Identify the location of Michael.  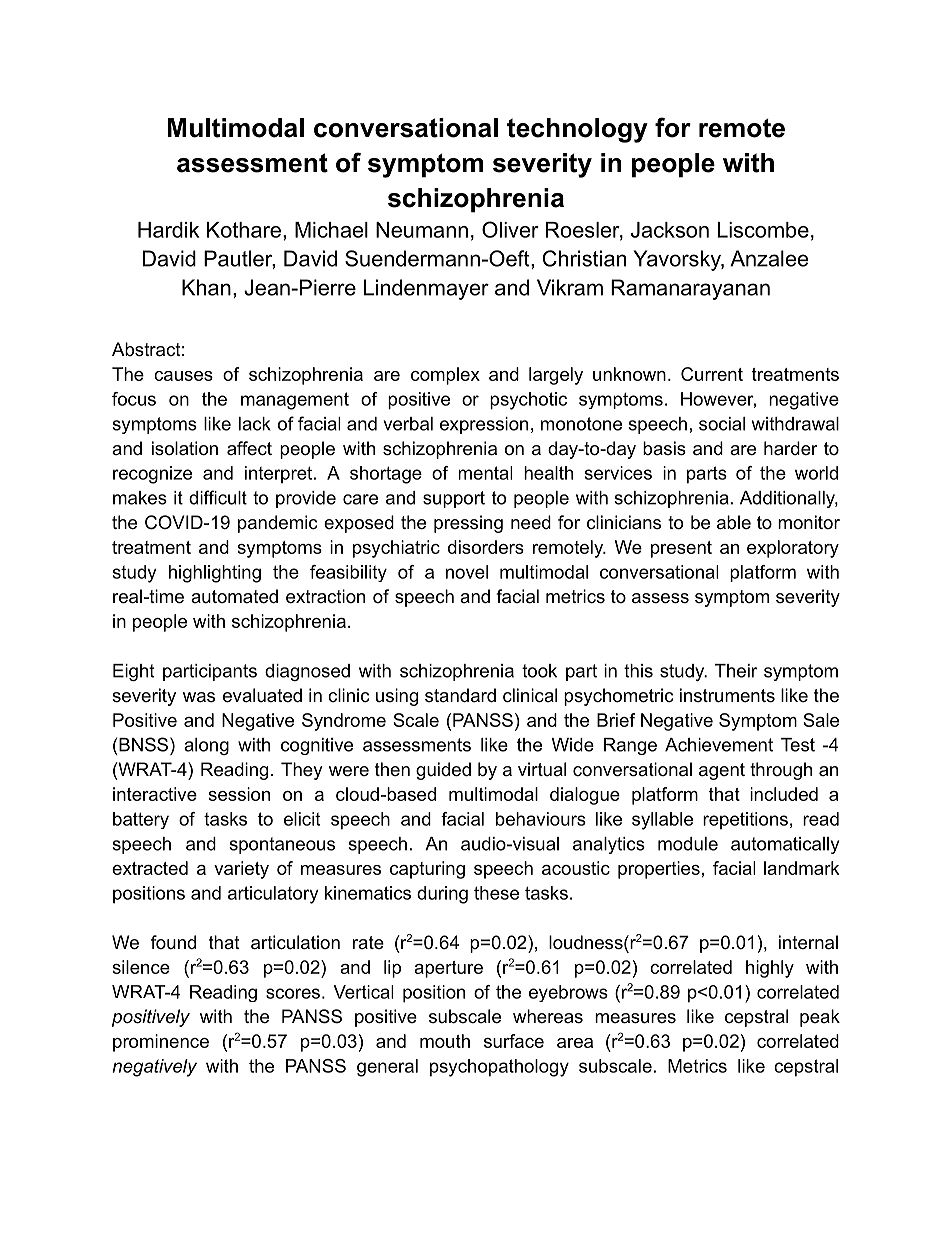
(331, 230).
